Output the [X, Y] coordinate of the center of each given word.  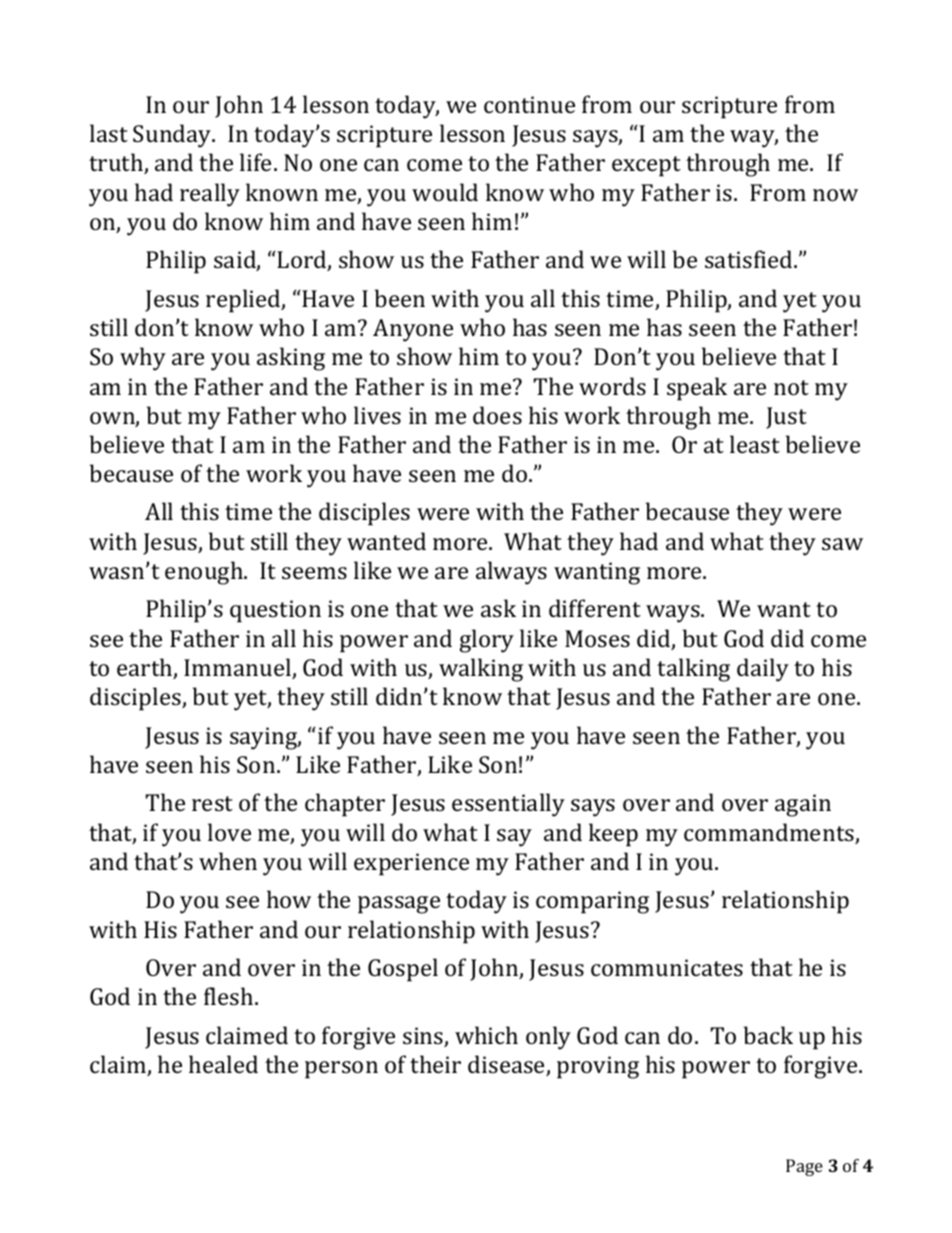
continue [529, 104]
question [275, 611]
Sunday [173, 136]
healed [223, 1064]
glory [486, 641]
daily [763, 670]
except [646, 166]
